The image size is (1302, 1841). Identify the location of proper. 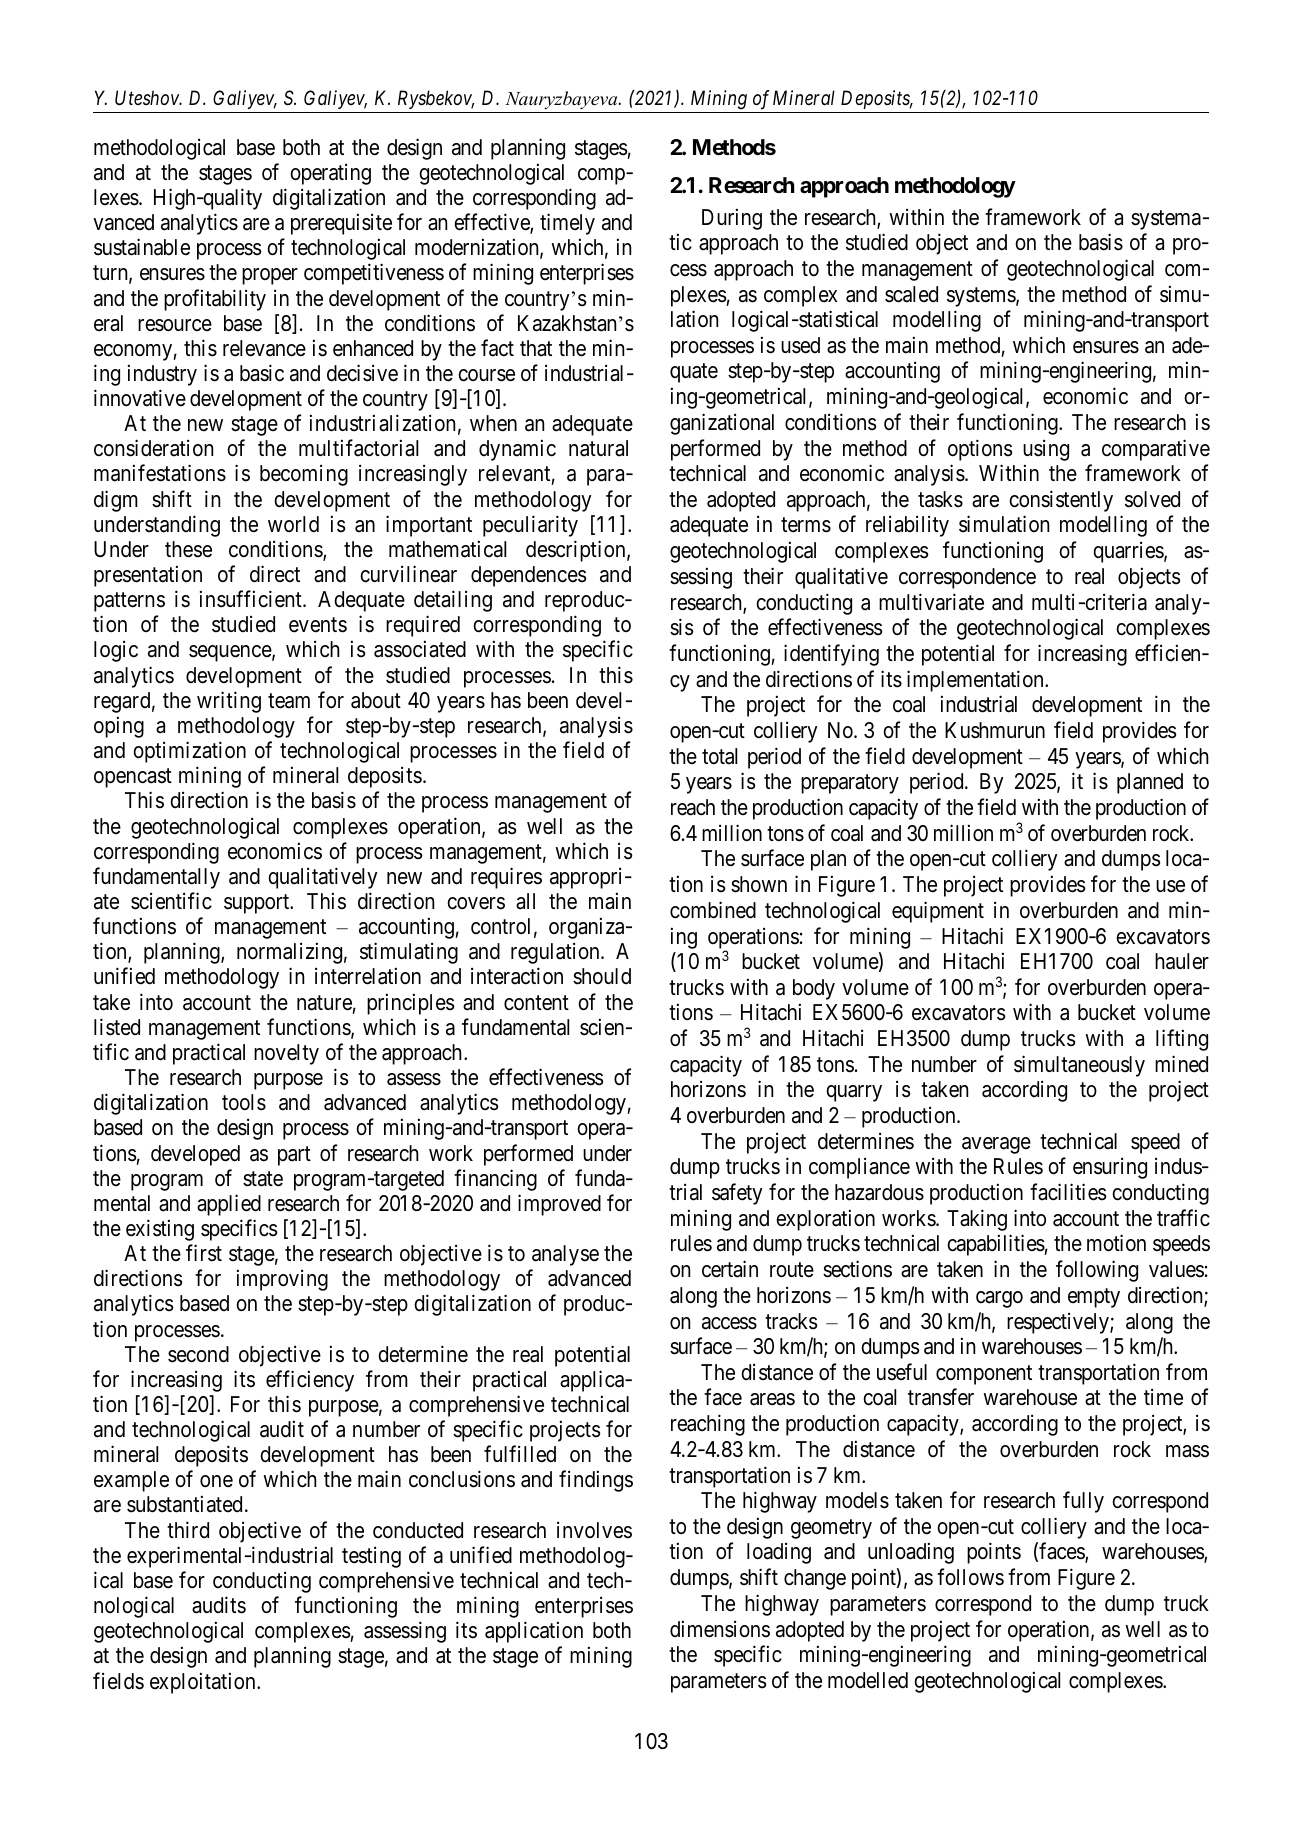
(270, 276).
